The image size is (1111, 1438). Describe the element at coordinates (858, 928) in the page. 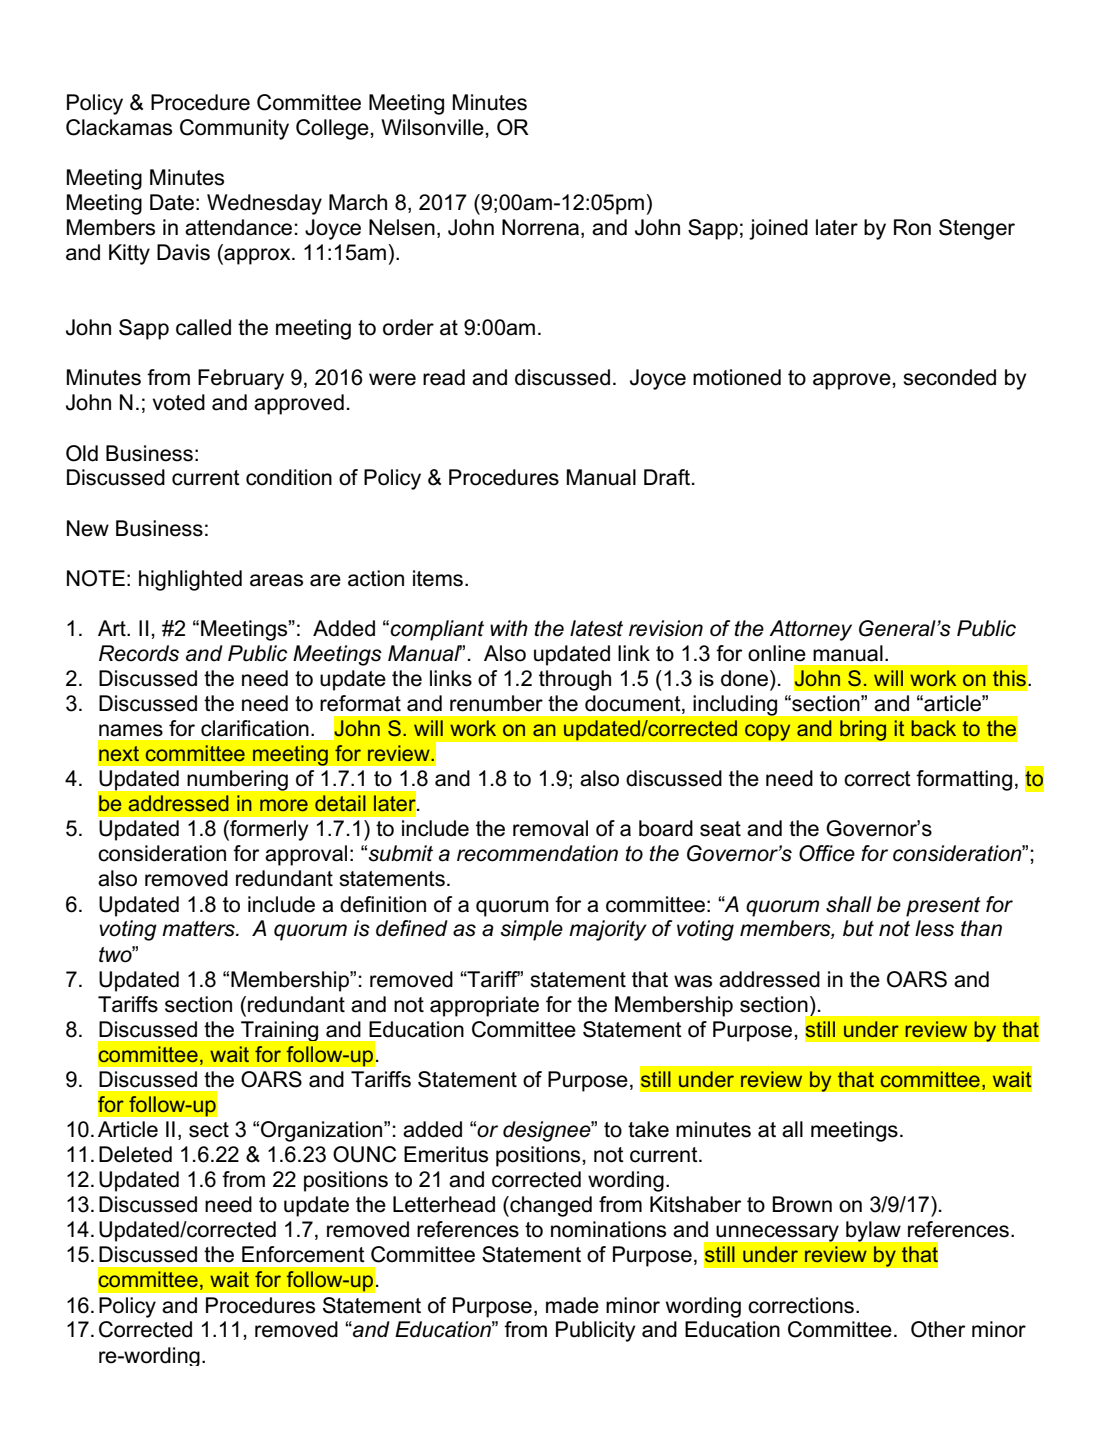

I see `but` at that location.
